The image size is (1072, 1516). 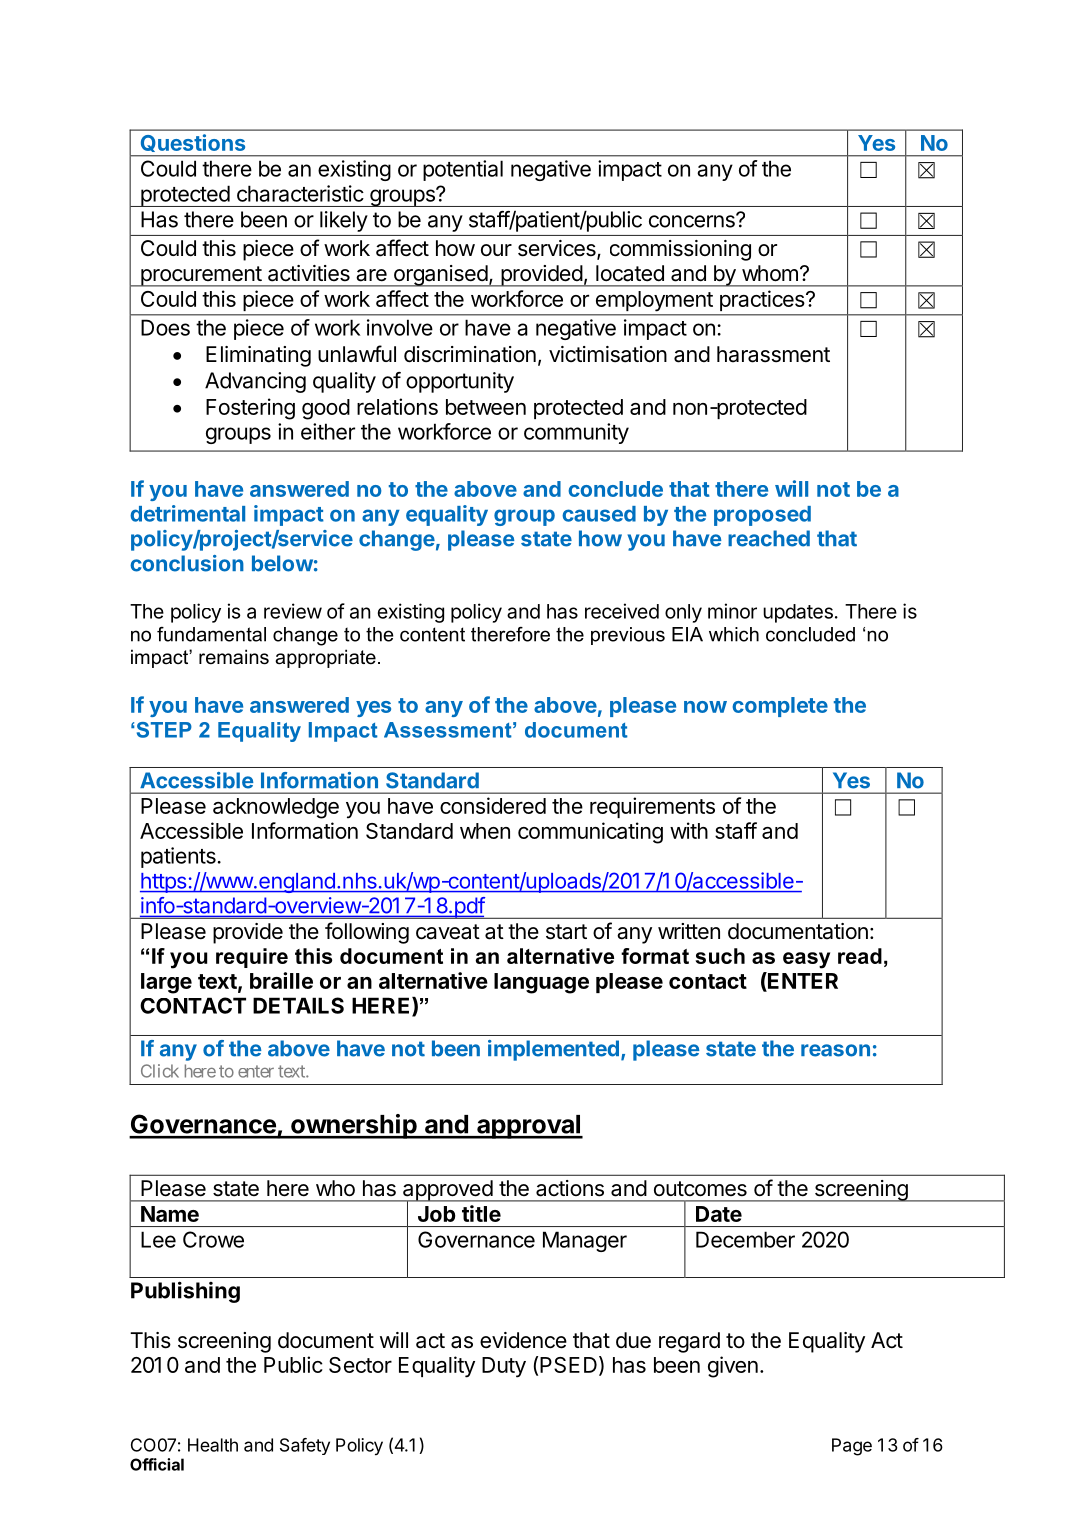 I want to click on detrimental, so click(x=187, y=513).
